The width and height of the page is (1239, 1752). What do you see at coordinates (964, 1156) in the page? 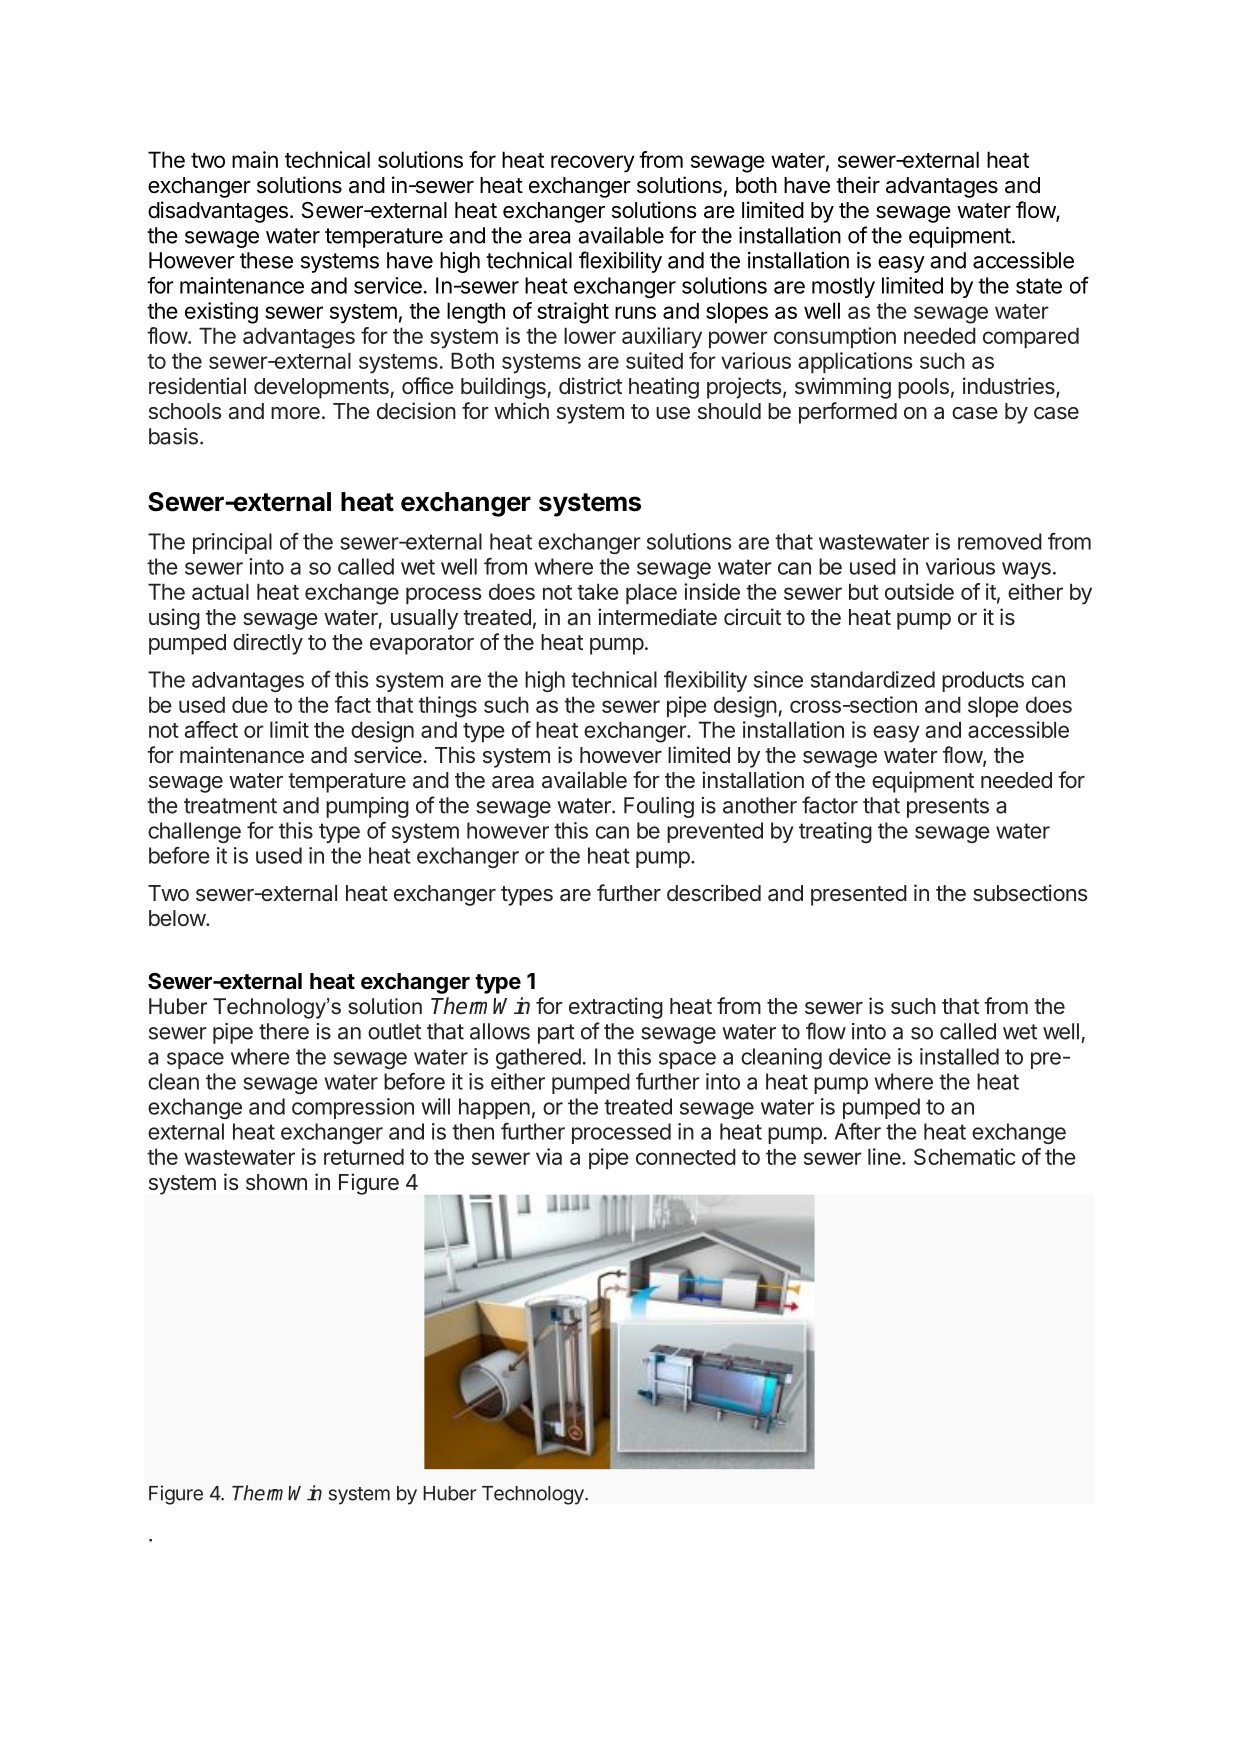
I see `Schematic` at bounding box center [964, 1156].
